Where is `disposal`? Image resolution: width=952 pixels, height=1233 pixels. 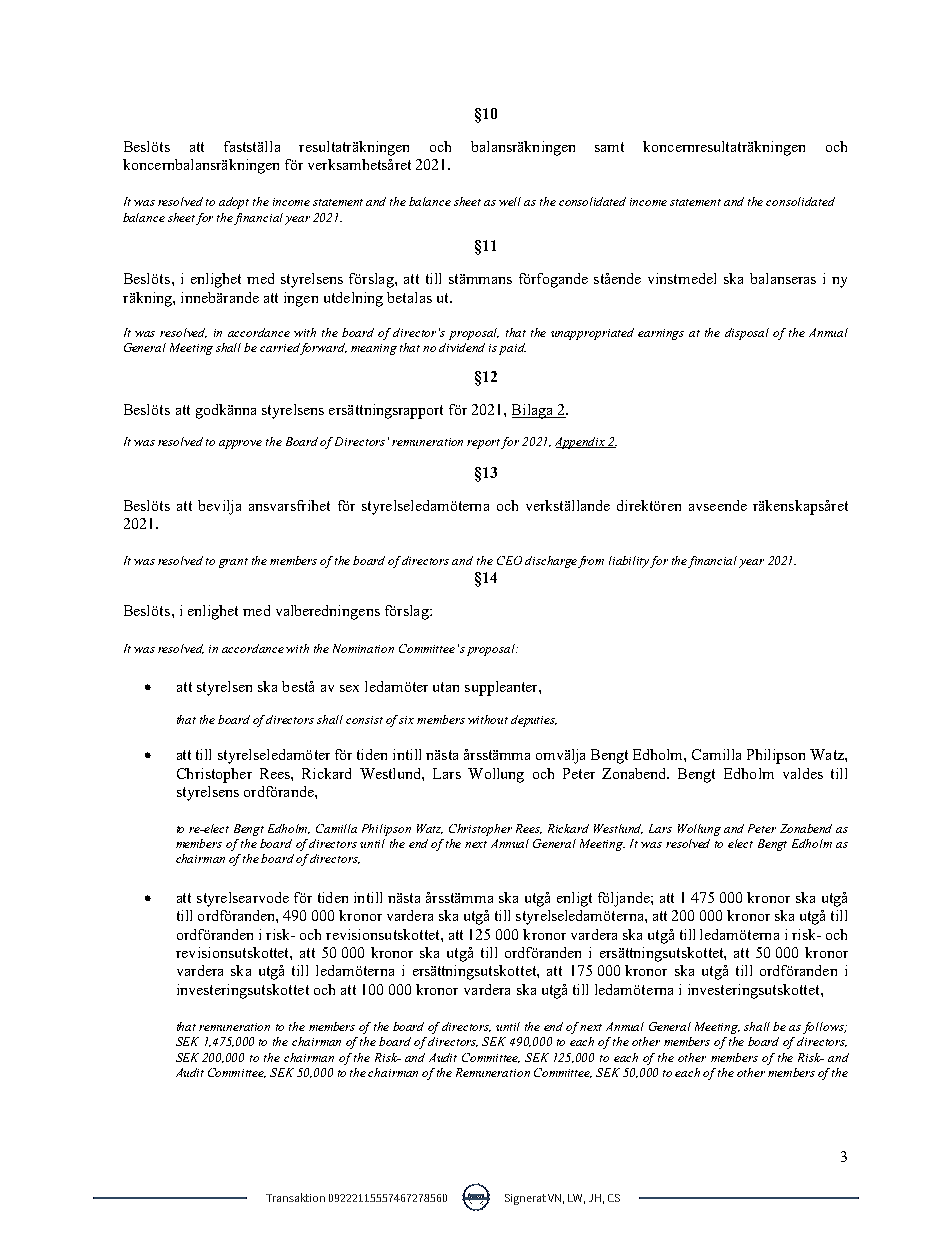
disposal is located at coordinates (747, 334).
